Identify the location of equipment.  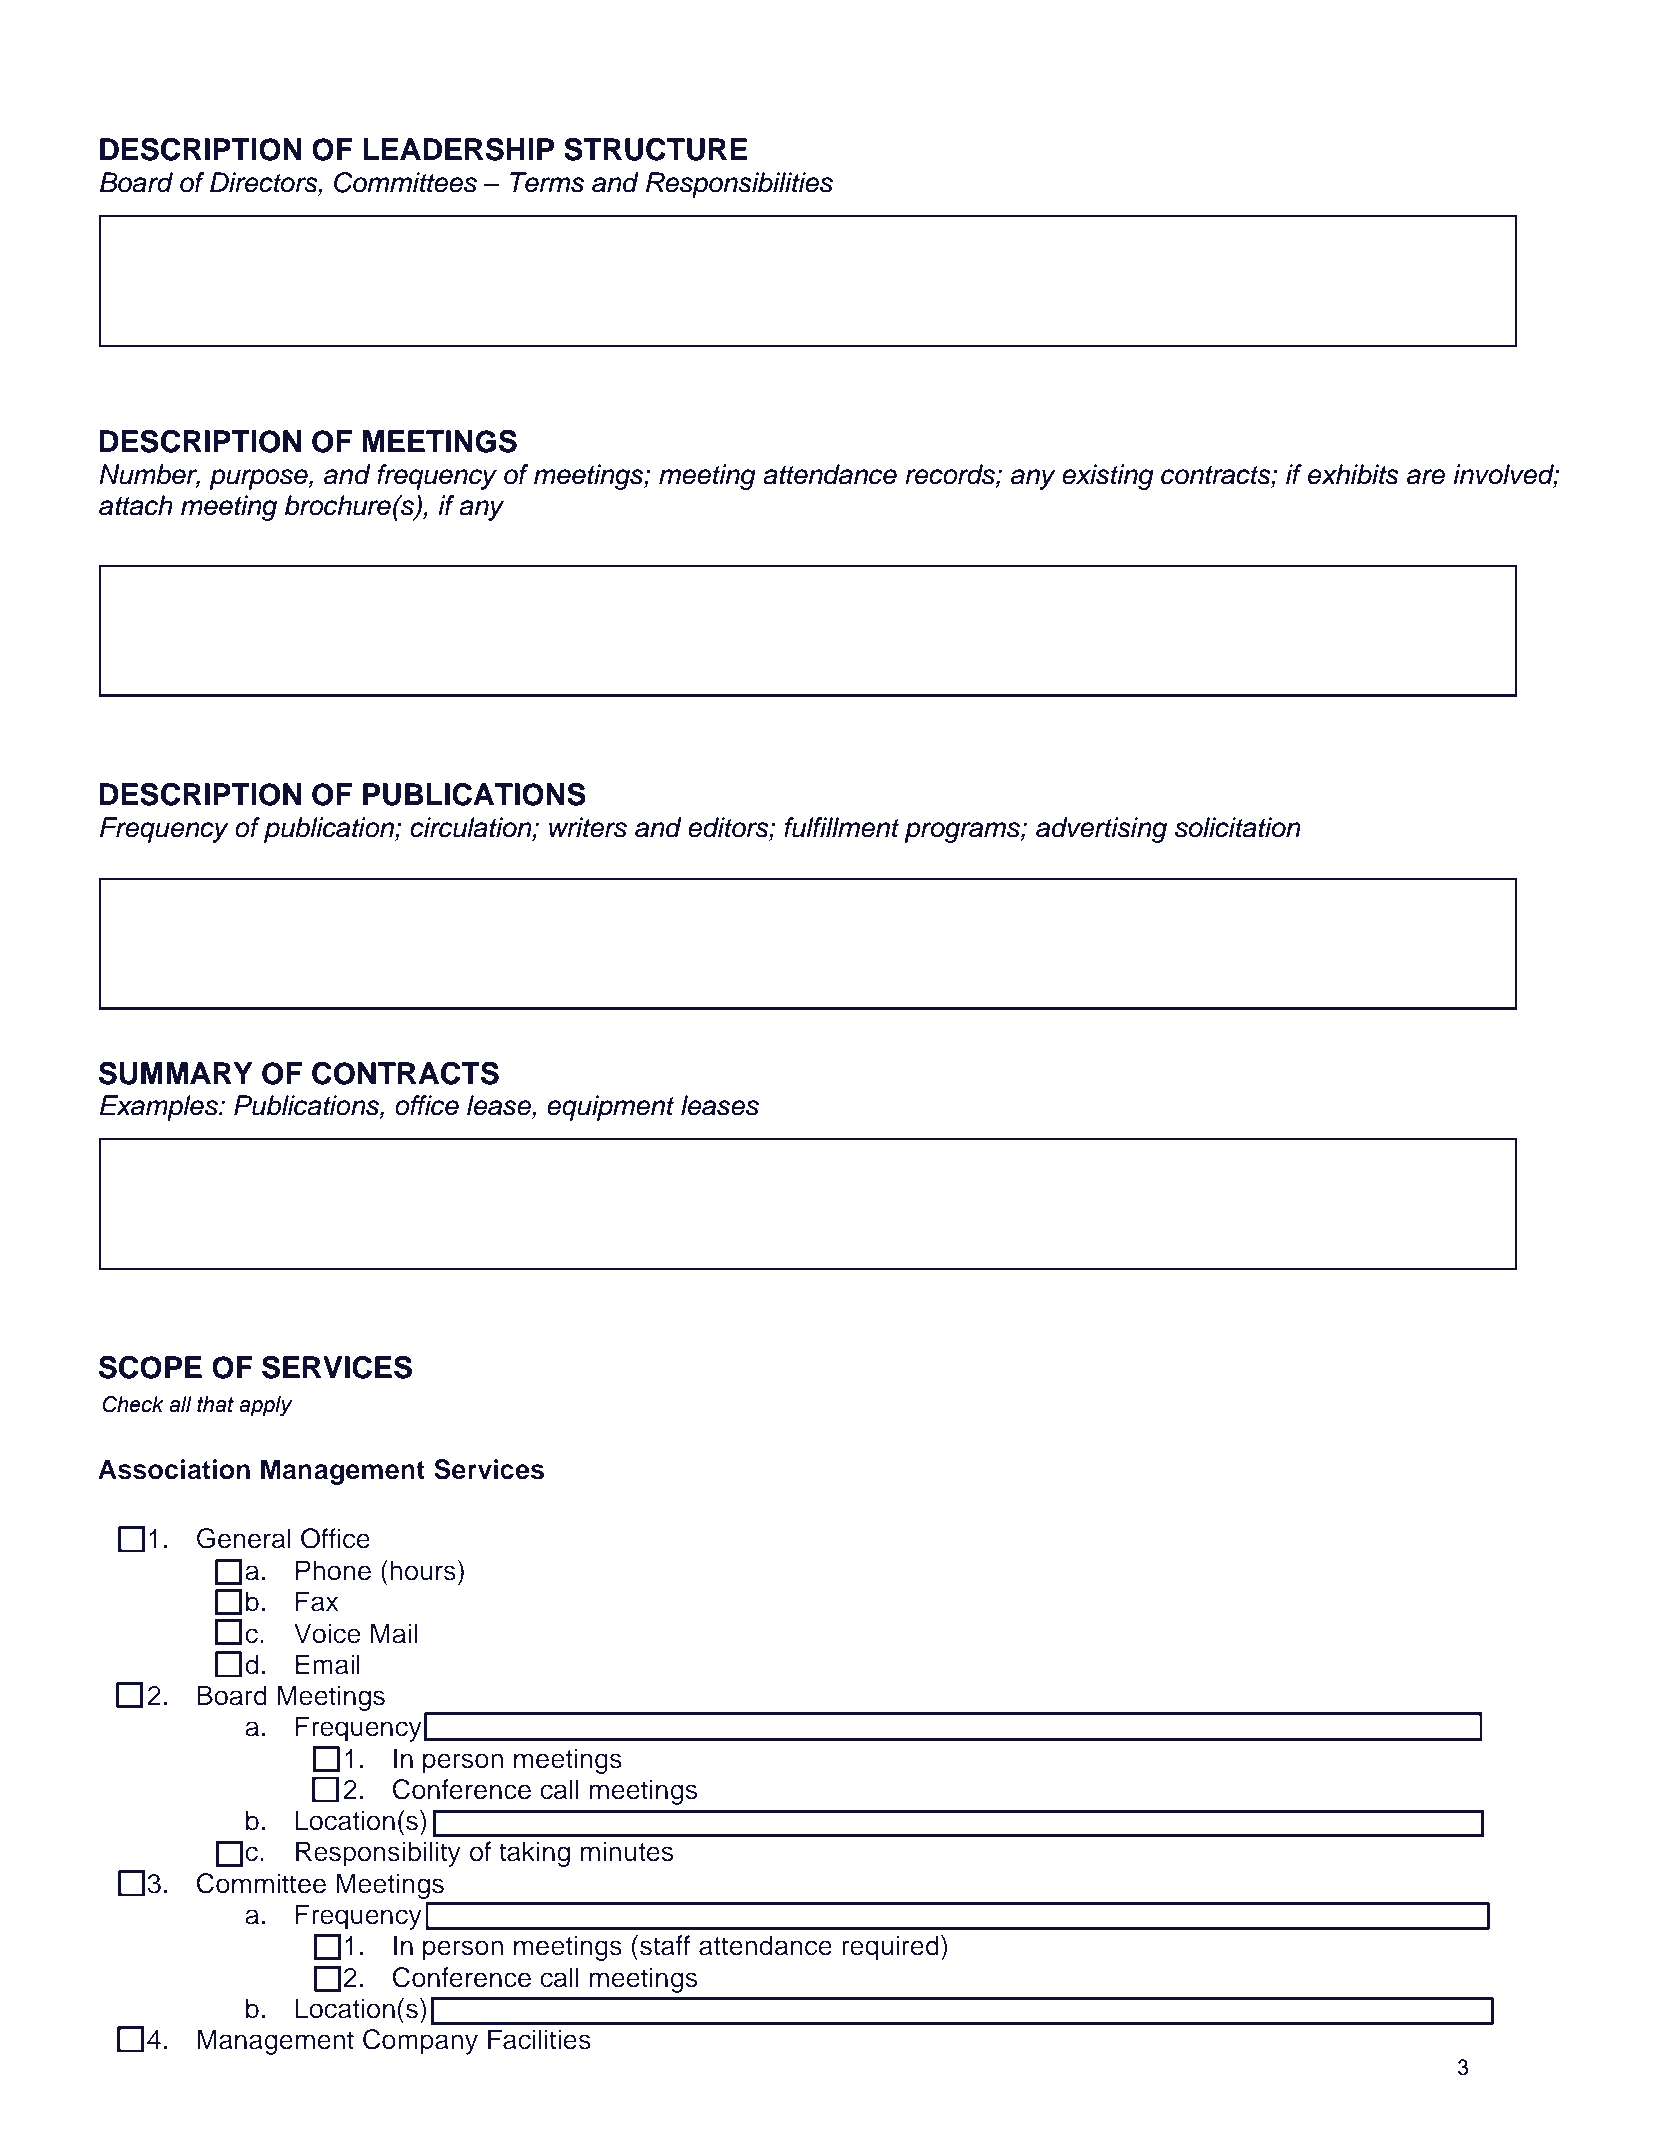
(611, 1108).
